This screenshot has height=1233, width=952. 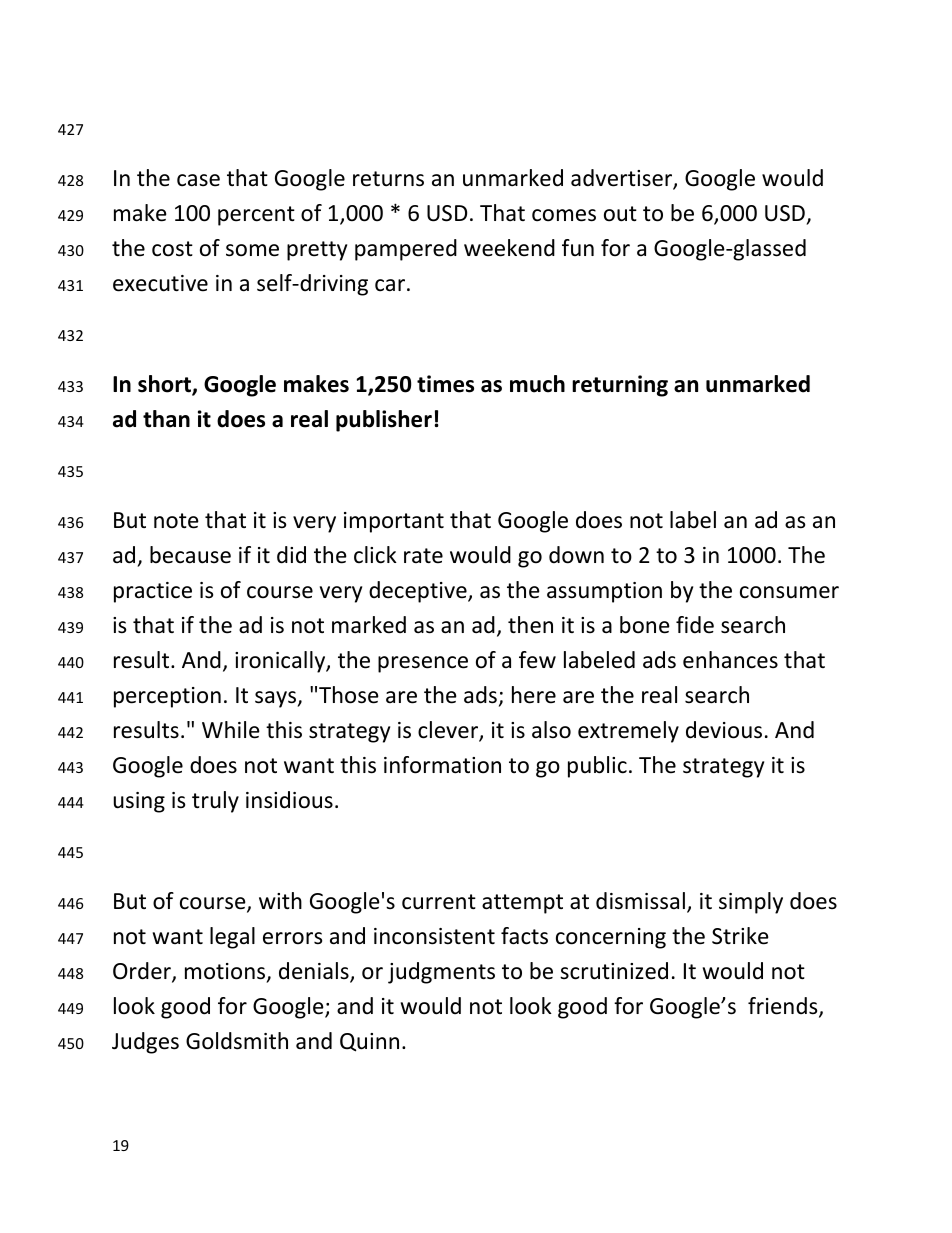 I want to click on practice, so click(x=153, y=592).
